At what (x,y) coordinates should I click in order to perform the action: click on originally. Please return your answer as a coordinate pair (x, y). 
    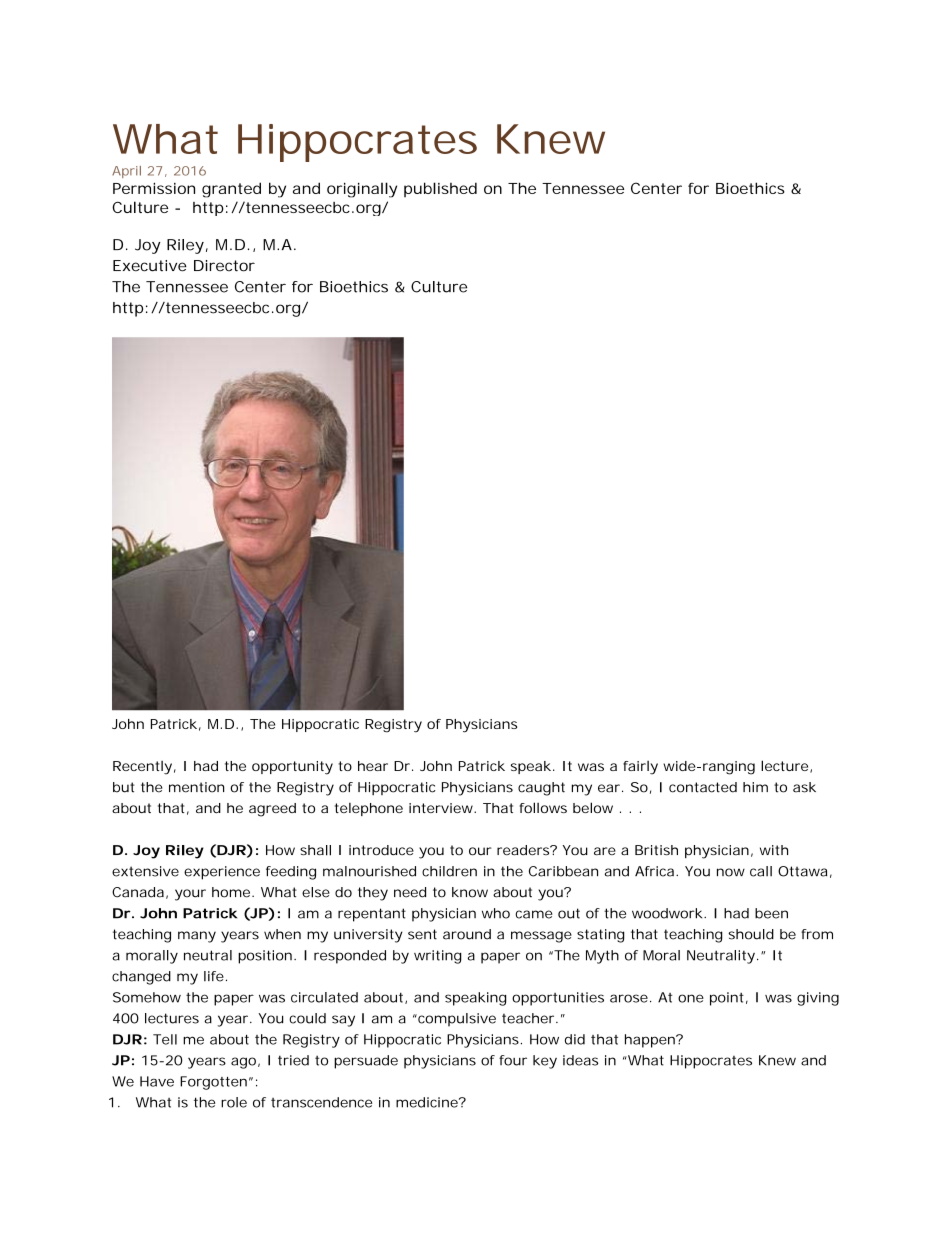
    Looking at the image, I should click on (362, 190).
